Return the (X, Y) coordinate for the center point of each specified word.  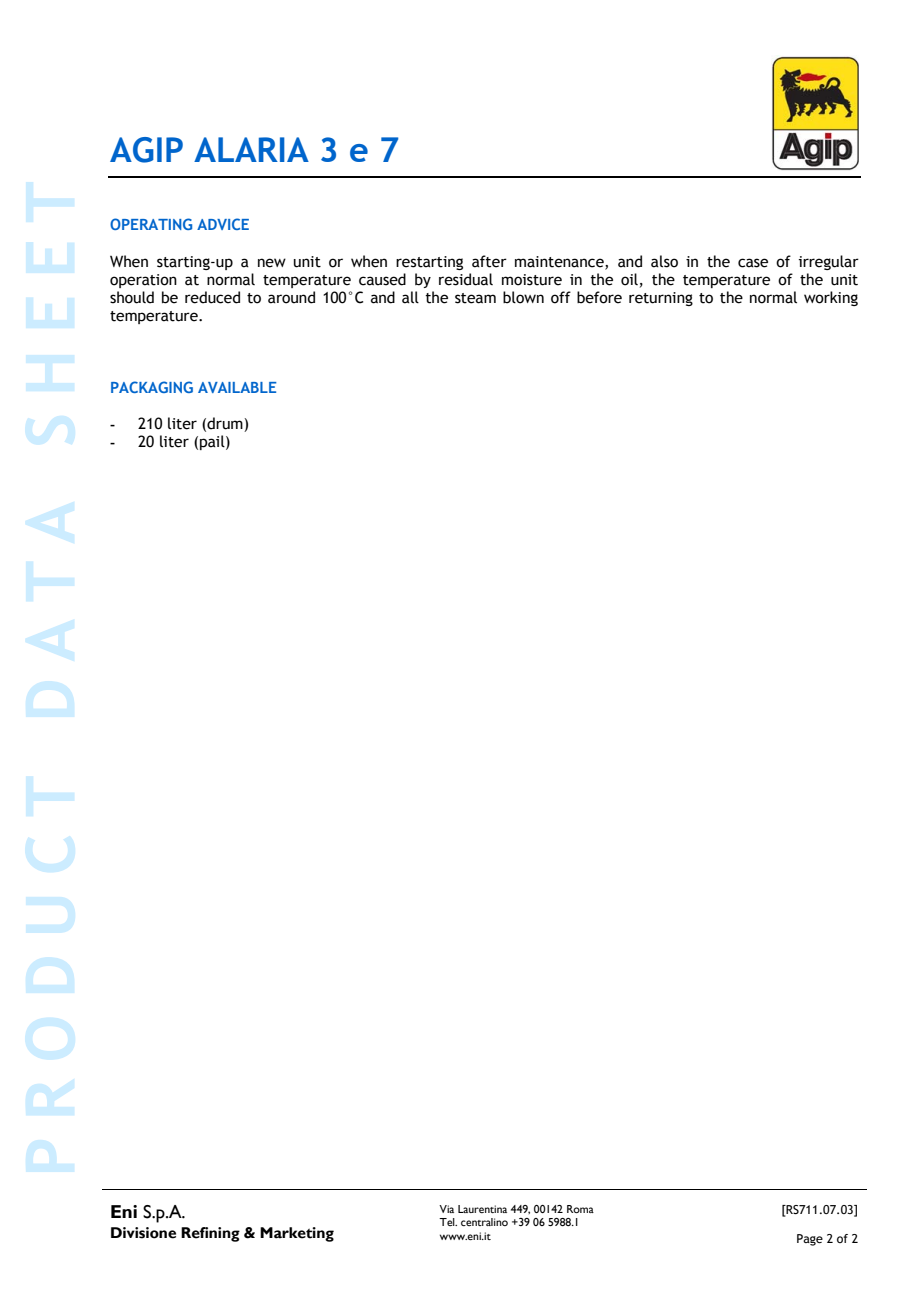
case (753, 263)
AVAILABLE (237, 387)
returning (661, 299)
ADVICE (223, 224)
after (489, 261)
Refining (210, 1234)
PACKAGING (152, 387)
